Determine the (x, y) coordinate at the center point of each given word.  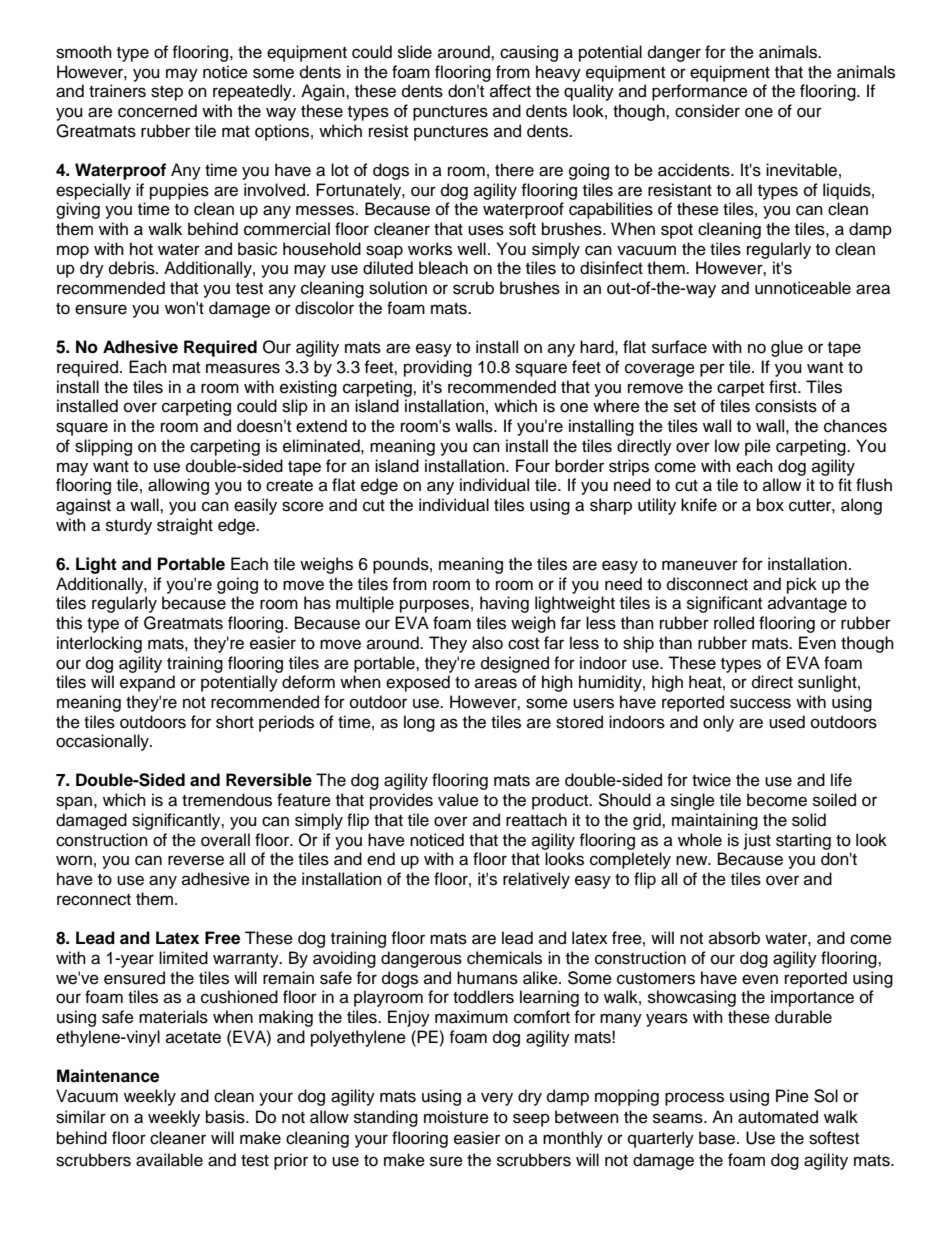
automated (778, 1117)
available (169, 1160)
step (167, 93)
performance (700, 92)
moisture (456, 1117)
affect (510, 91)
